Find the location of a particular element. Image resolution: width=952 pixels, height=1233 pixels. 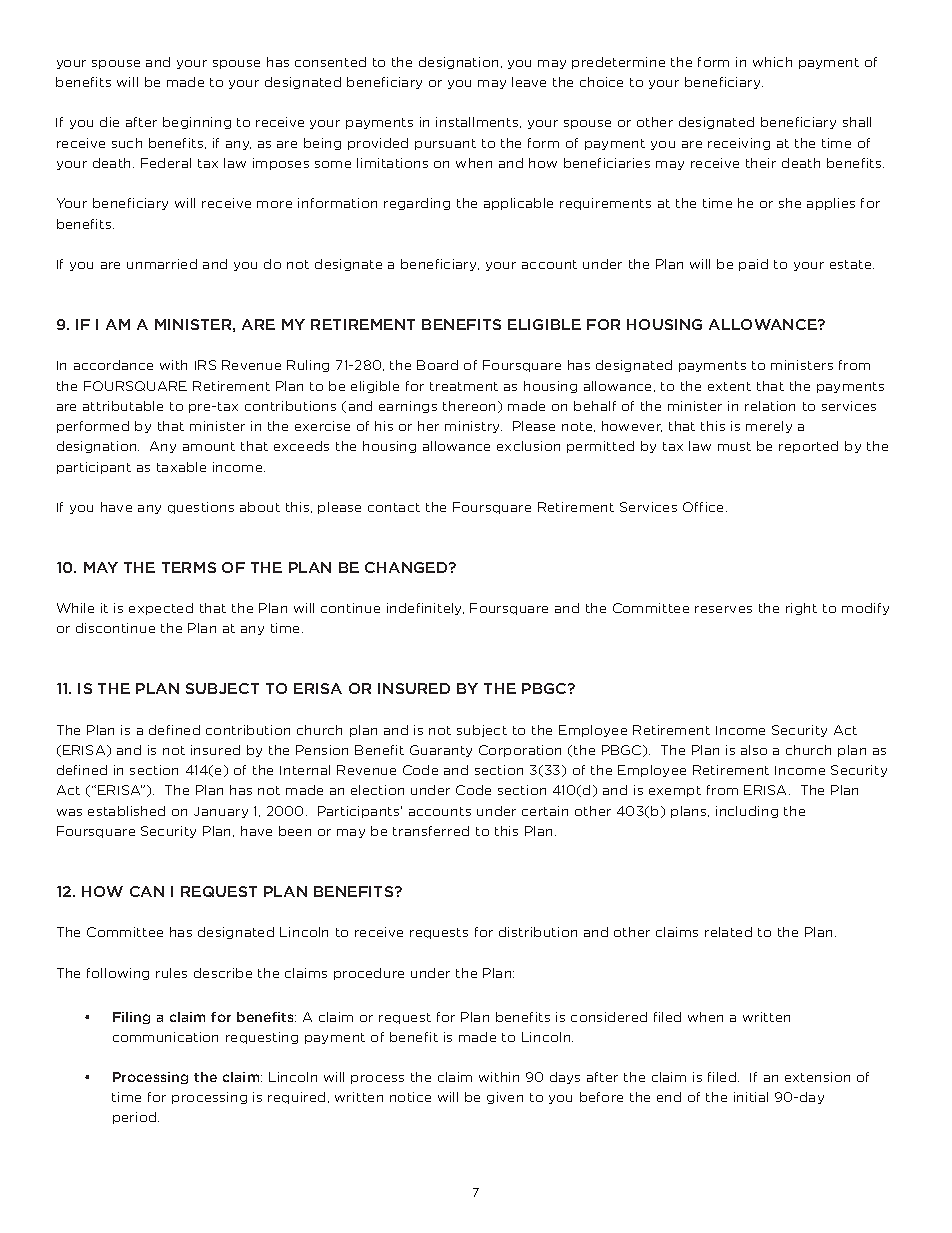

given is located at coordinates (505, 1098).
